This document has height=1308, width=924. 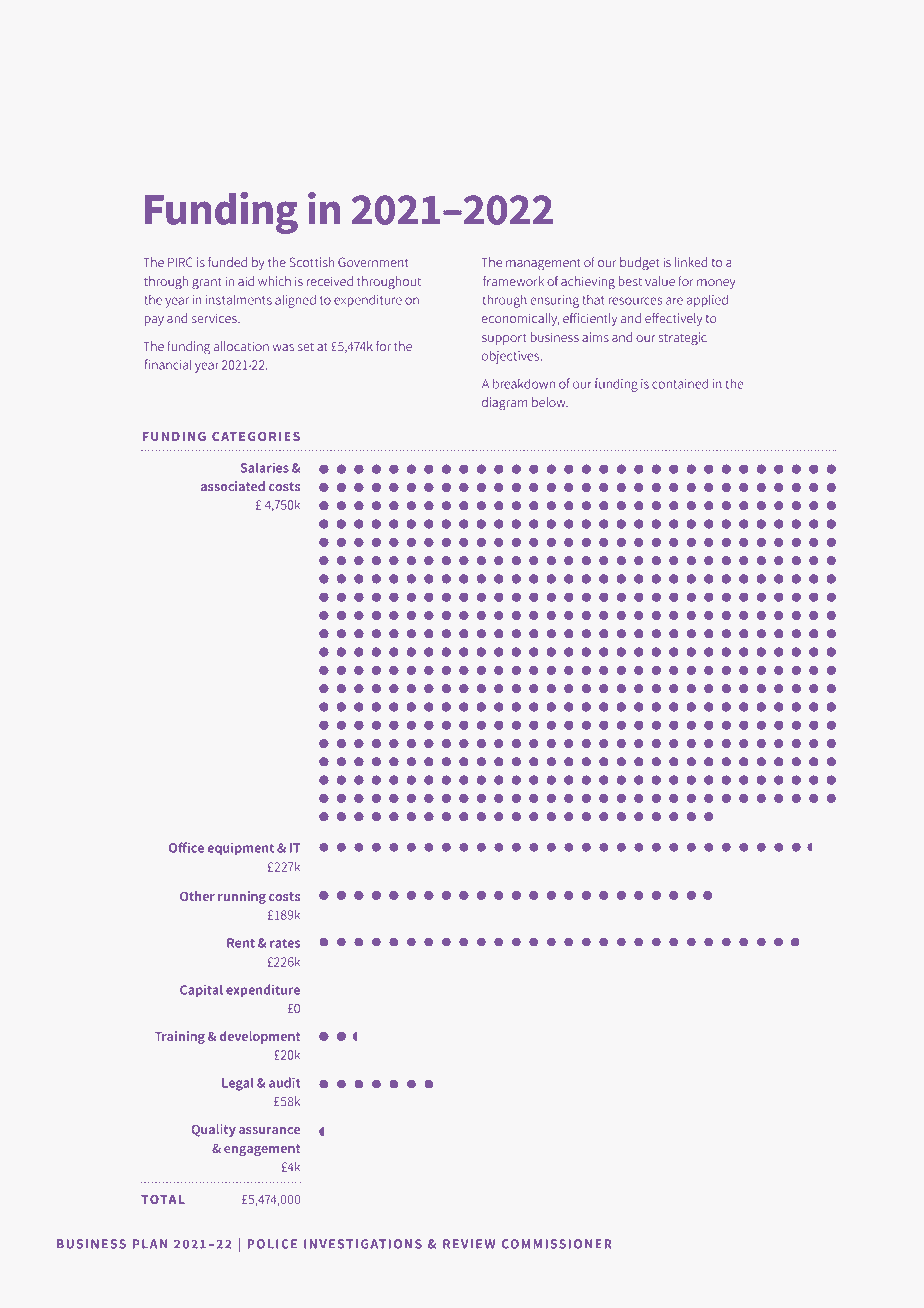 I want to click on diagram, so click(x=505, y=404).
